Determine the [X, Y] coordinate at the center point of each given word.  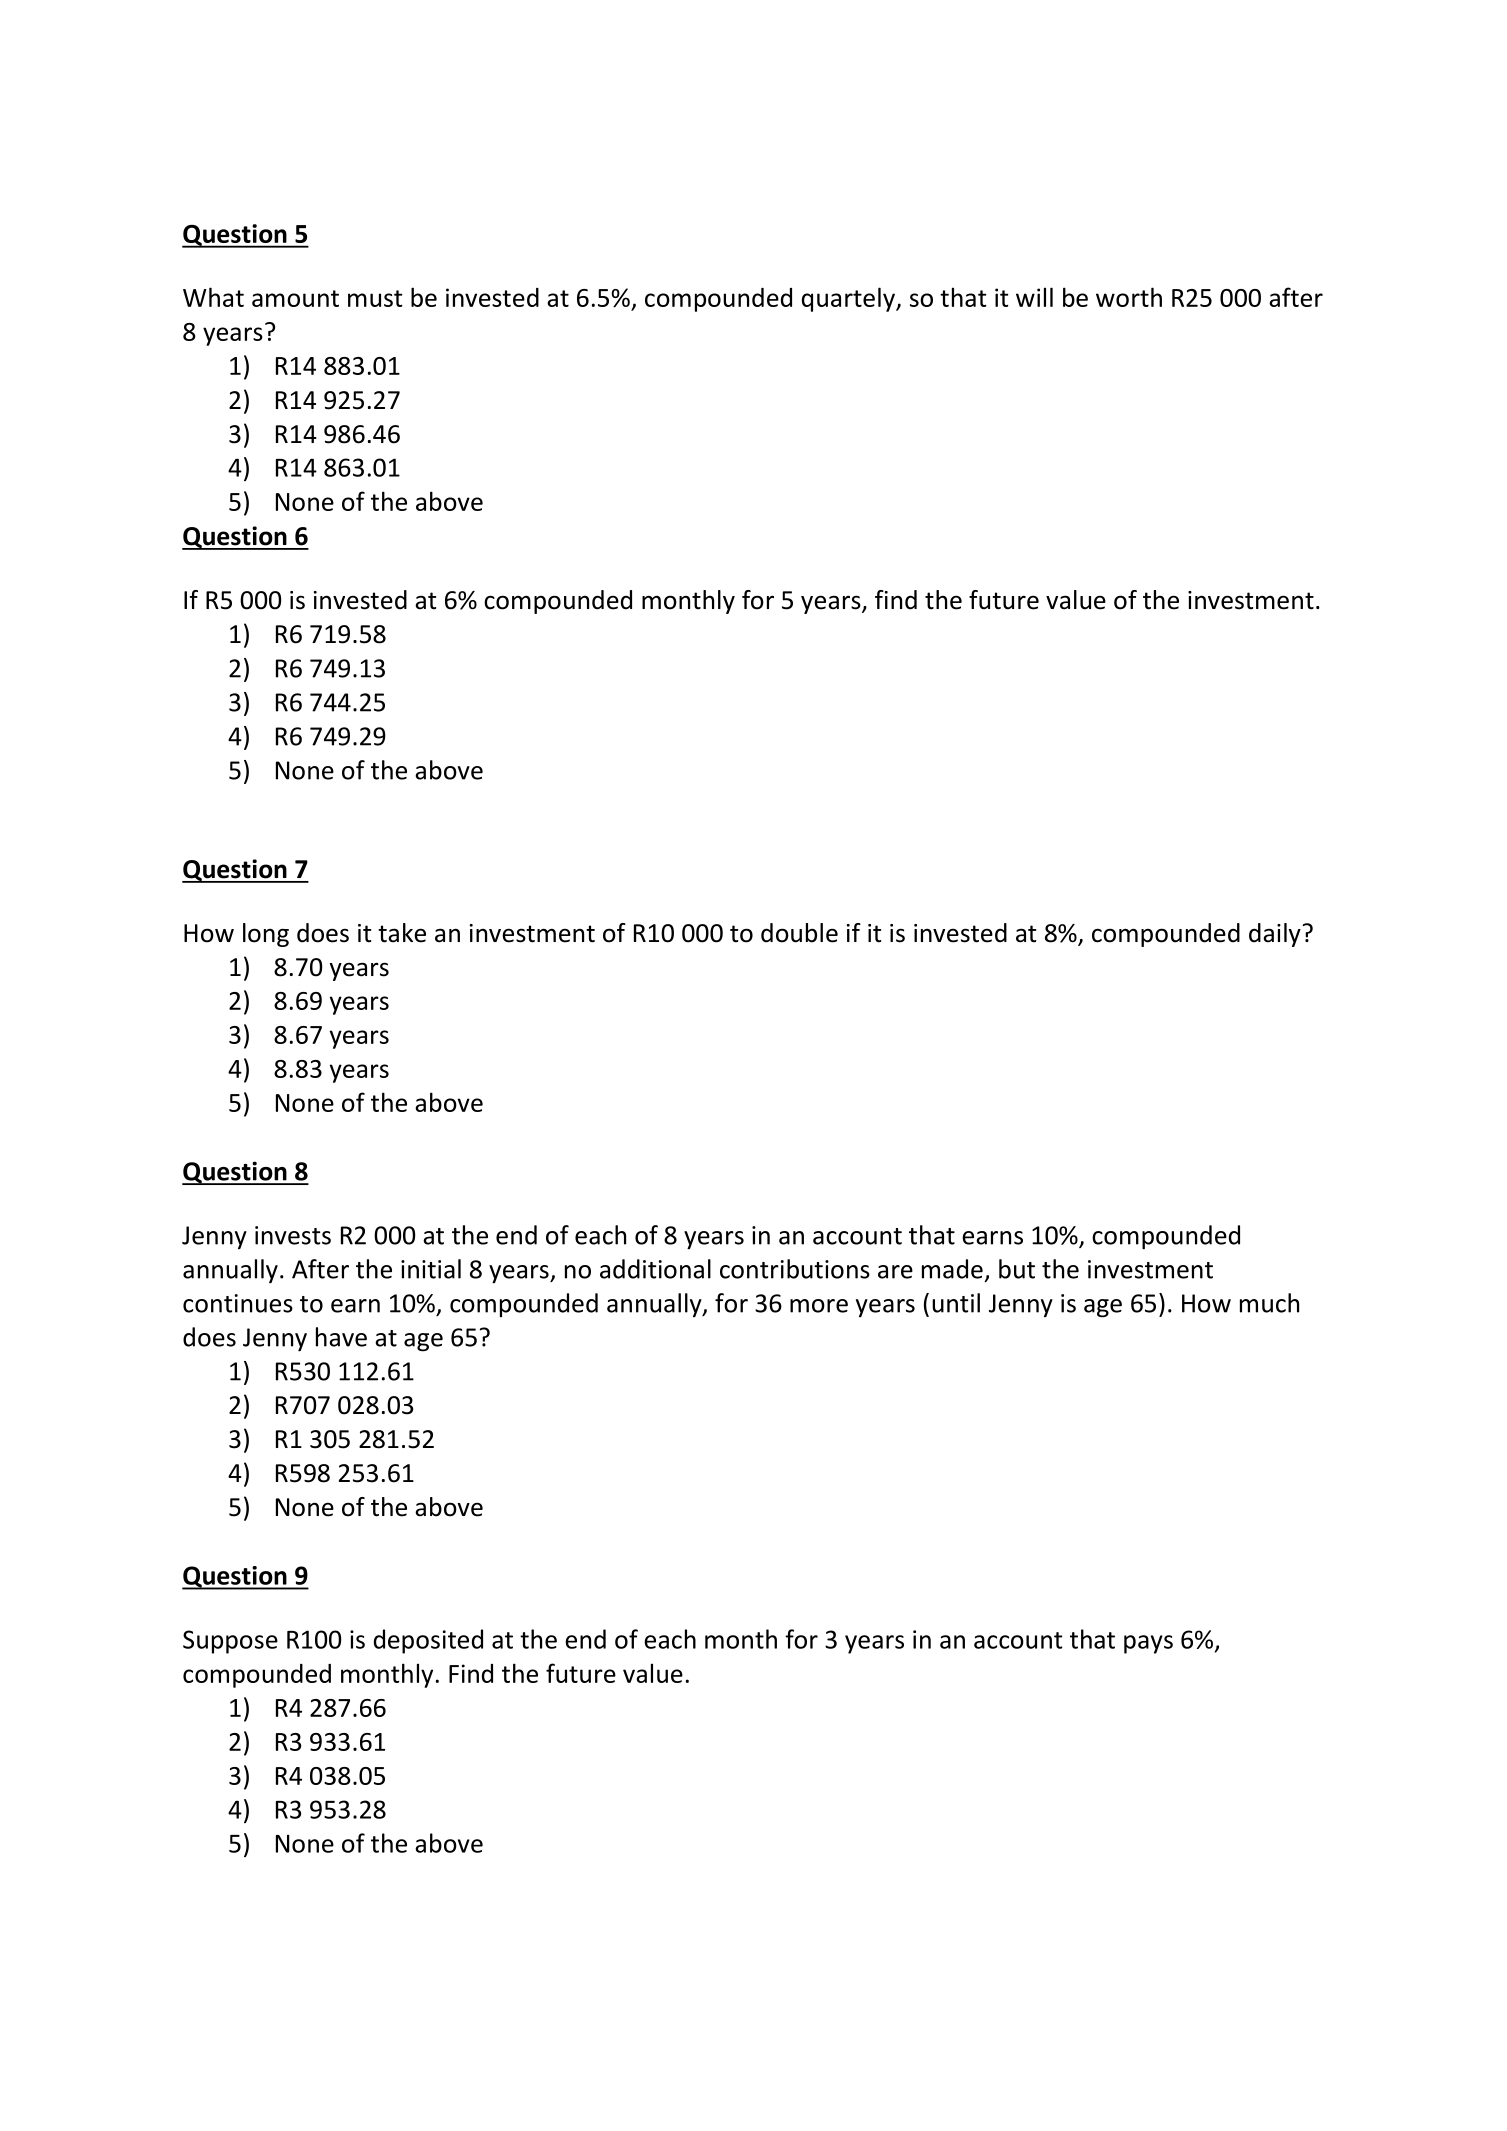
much [1269, 1303]
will [1034, 297]
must [375, 298]
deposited [428, 1641]
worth [1129, 297]
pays [1148, 1644]
